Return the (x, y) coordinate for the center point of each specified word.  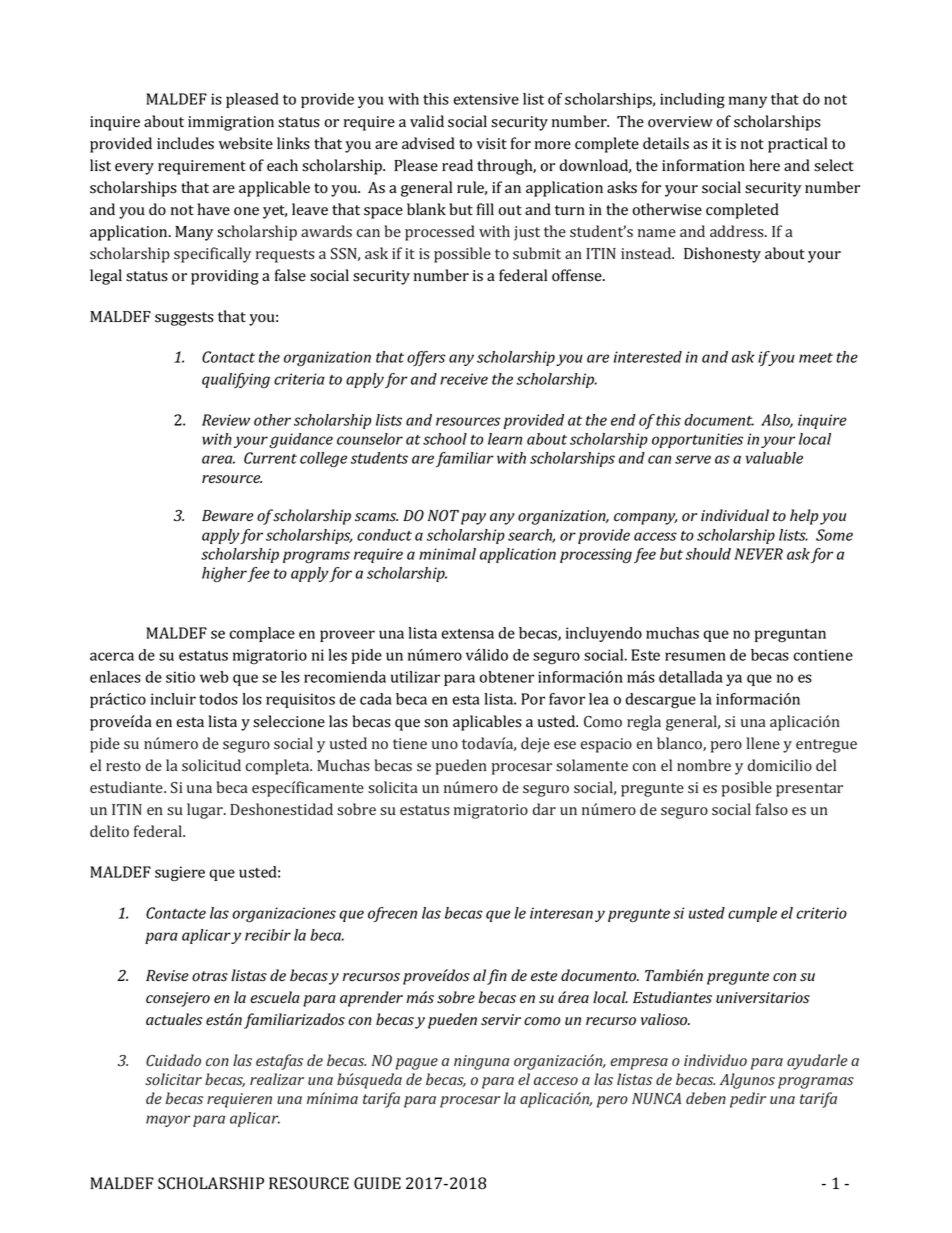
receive (464, 379)
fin (497, 977)
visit (492, 144)
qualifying (236, 380)
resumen (695, 656)
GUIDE (377, 1183)
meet (816, 358)
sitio (180, 677)
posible (747, 789)
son (436, 723)
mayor (168, 1121)
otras (210, 976)
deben (706, 1098)
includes (185, 143)
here (765, 165)
